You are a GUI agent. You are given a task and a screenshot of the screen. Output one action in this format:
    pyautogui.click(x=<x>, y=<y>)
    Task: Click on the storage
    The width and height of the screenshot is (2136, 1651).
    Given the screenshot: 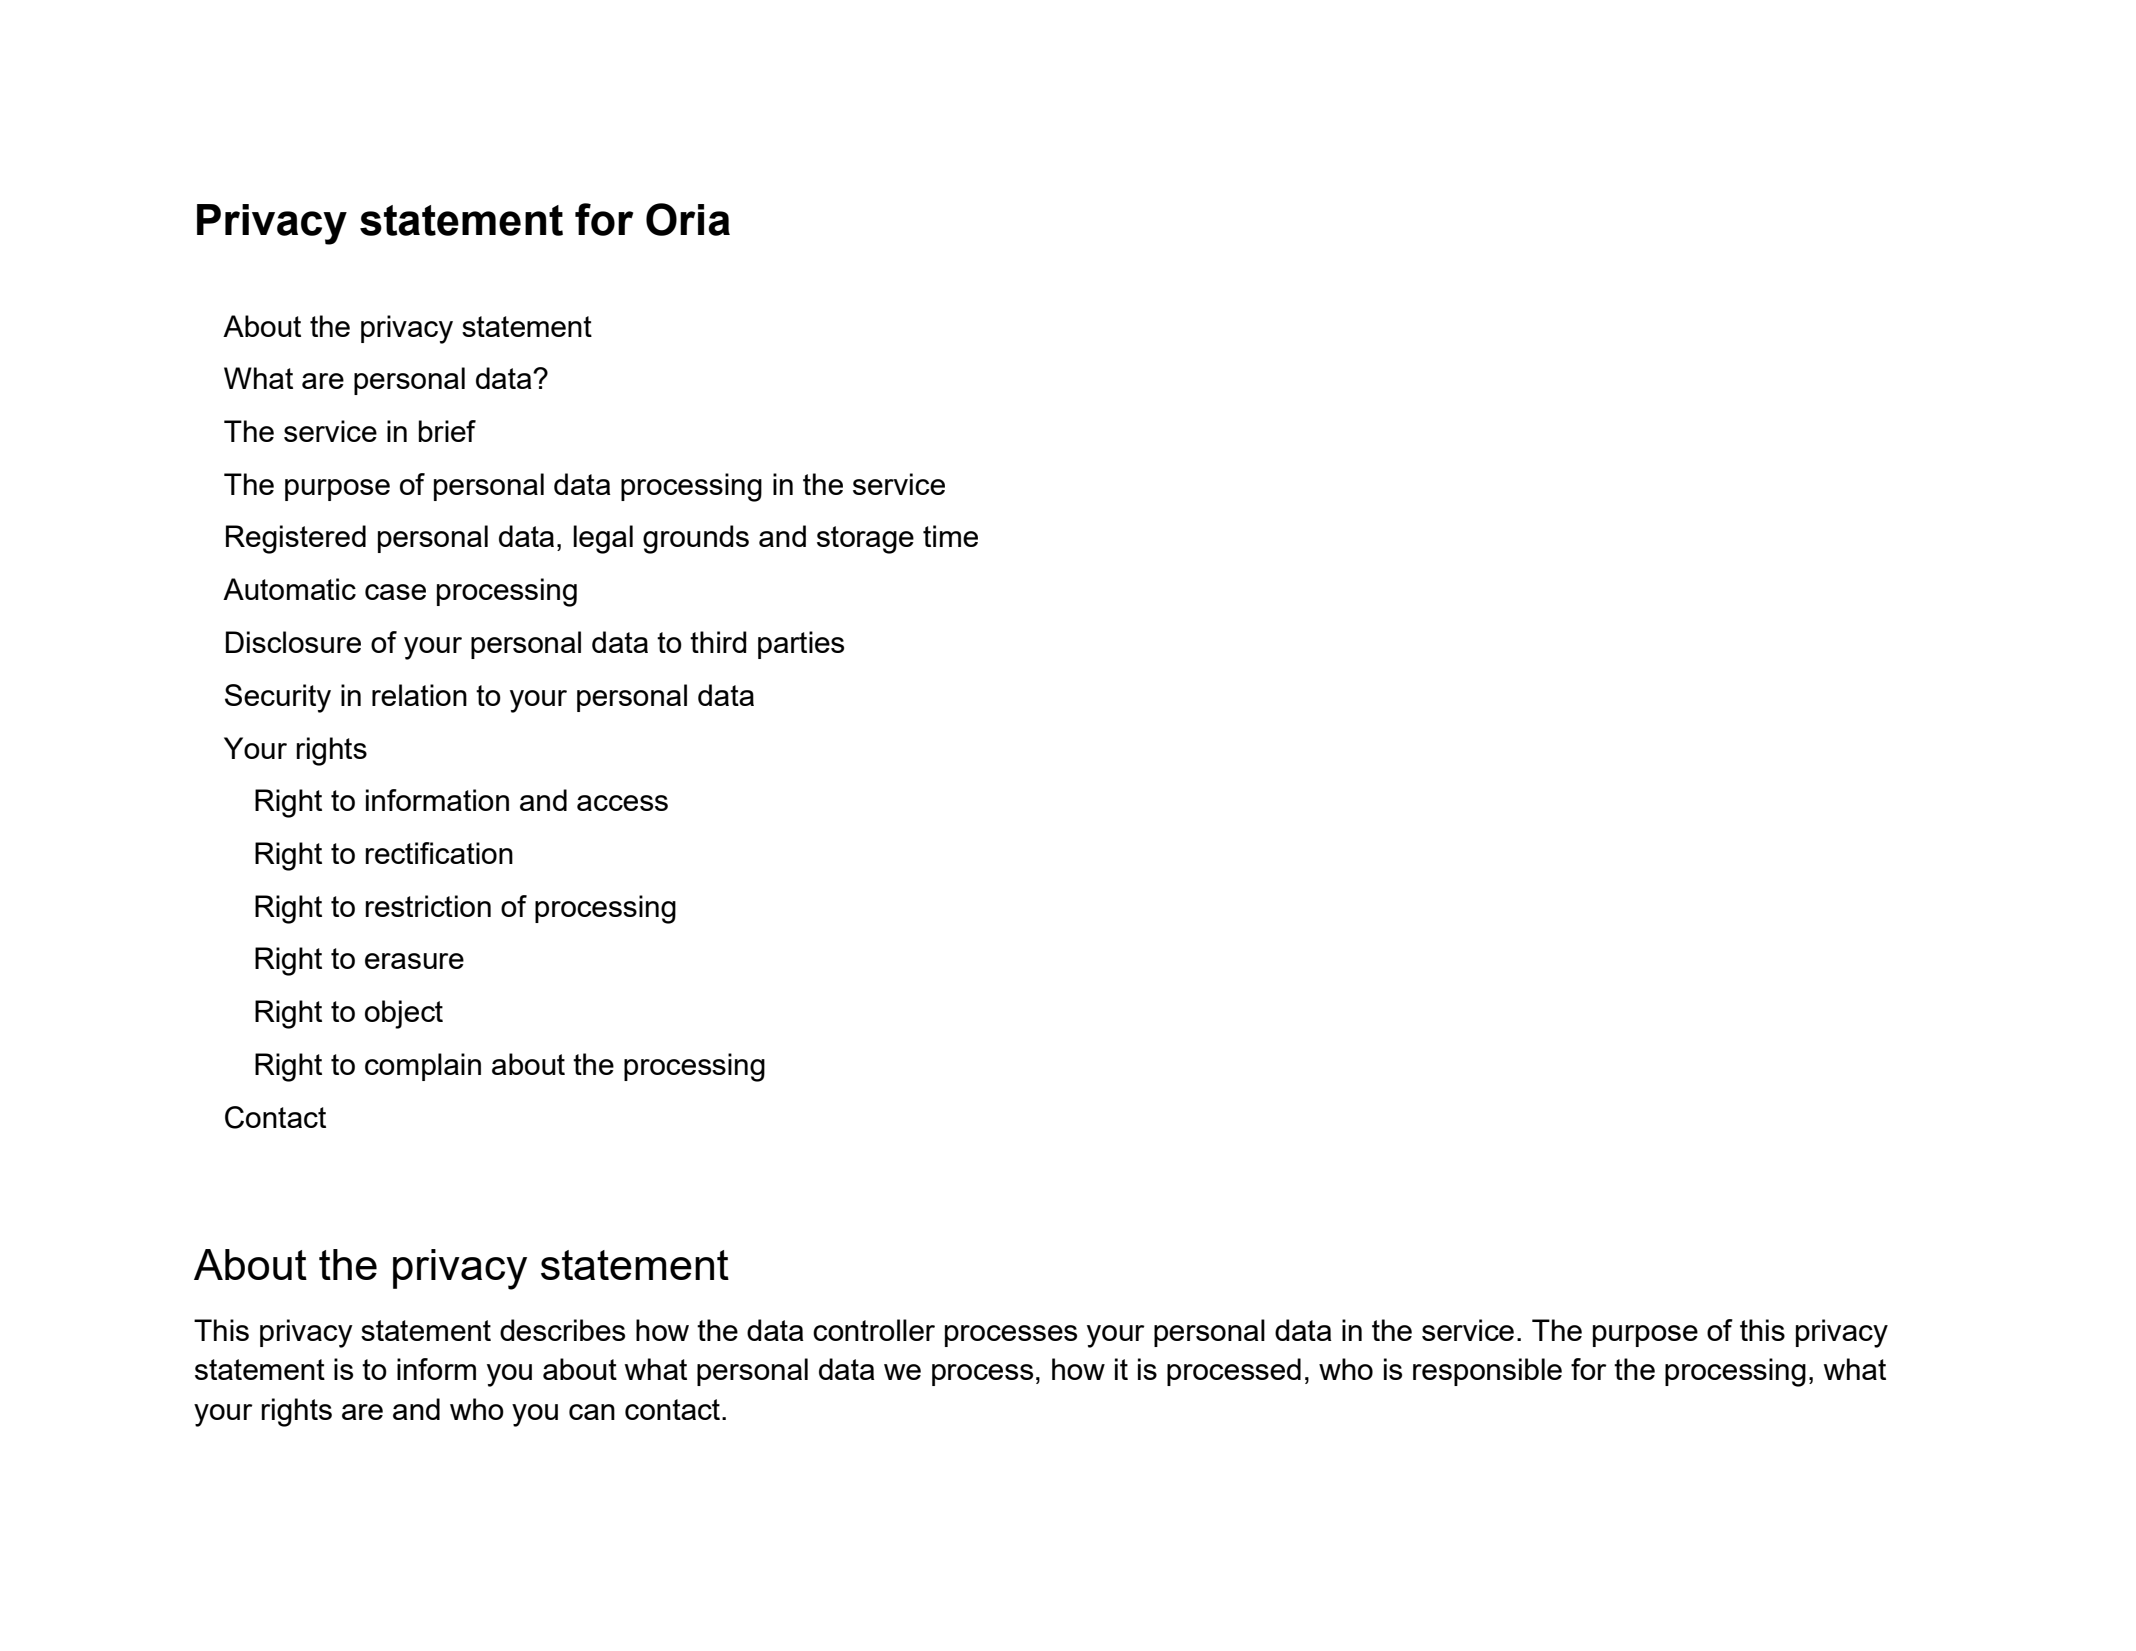 What is the action you would take?
    pyautogui.click(x=865, y=540)
